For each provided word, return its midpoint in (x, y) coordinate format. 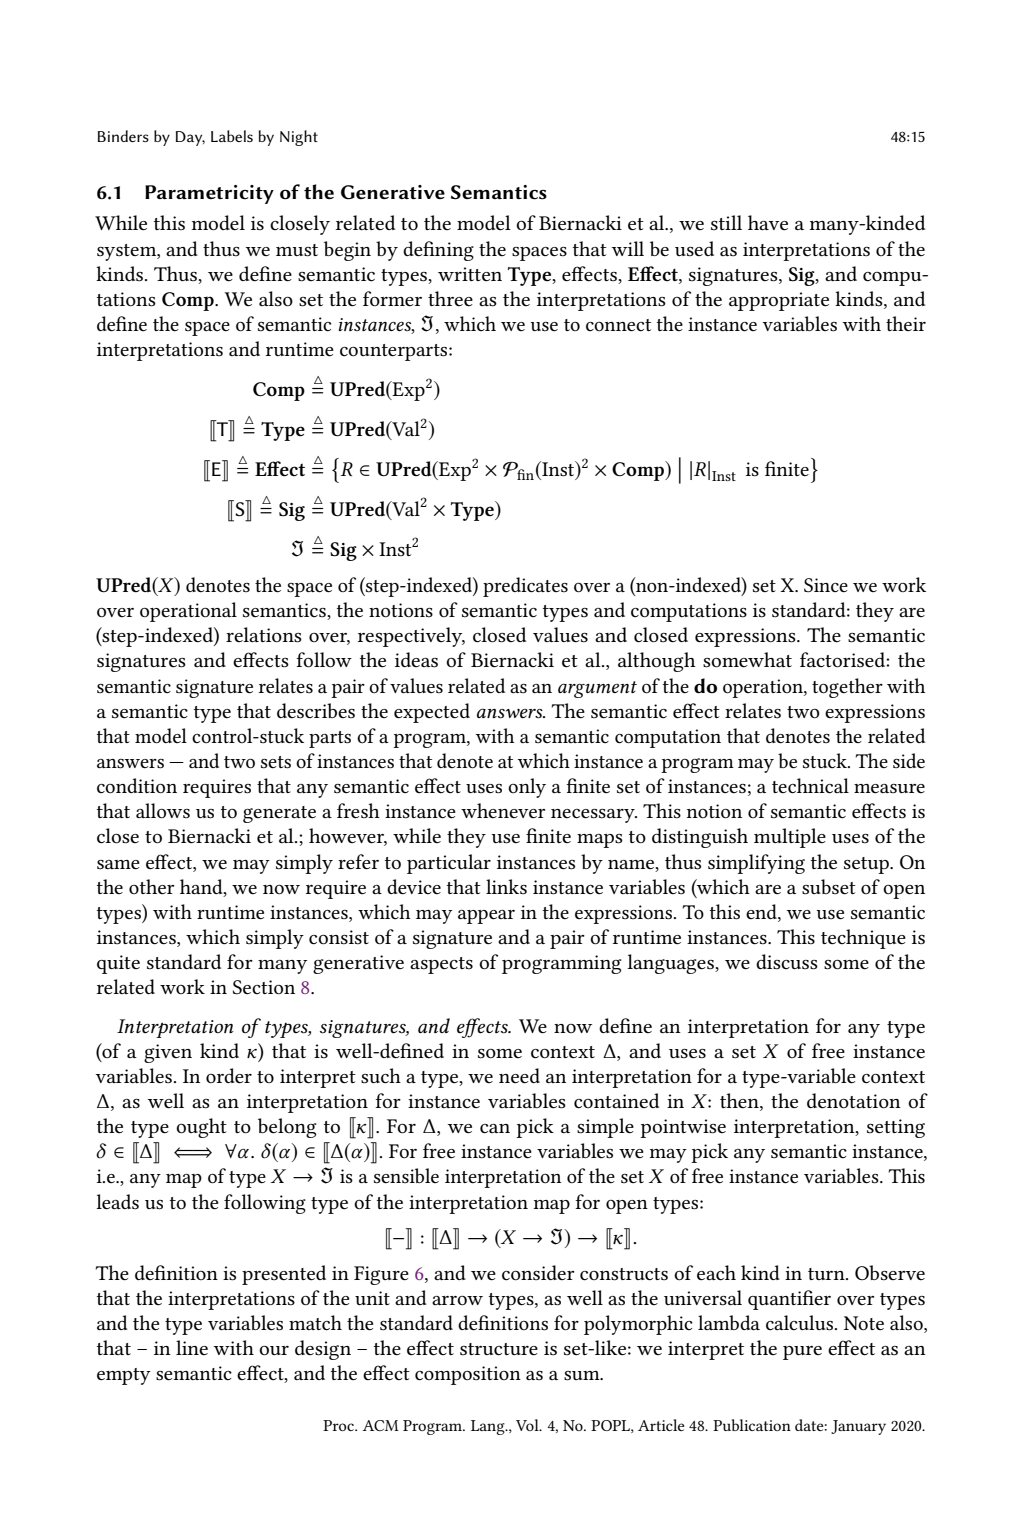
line (192, 1347)
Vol (528, 1425)
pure (802, 1353)
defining (438, 251)
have (768, 223)
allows (163, 811)
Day (190, 138)
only (527, 788)
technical (810, 786)
